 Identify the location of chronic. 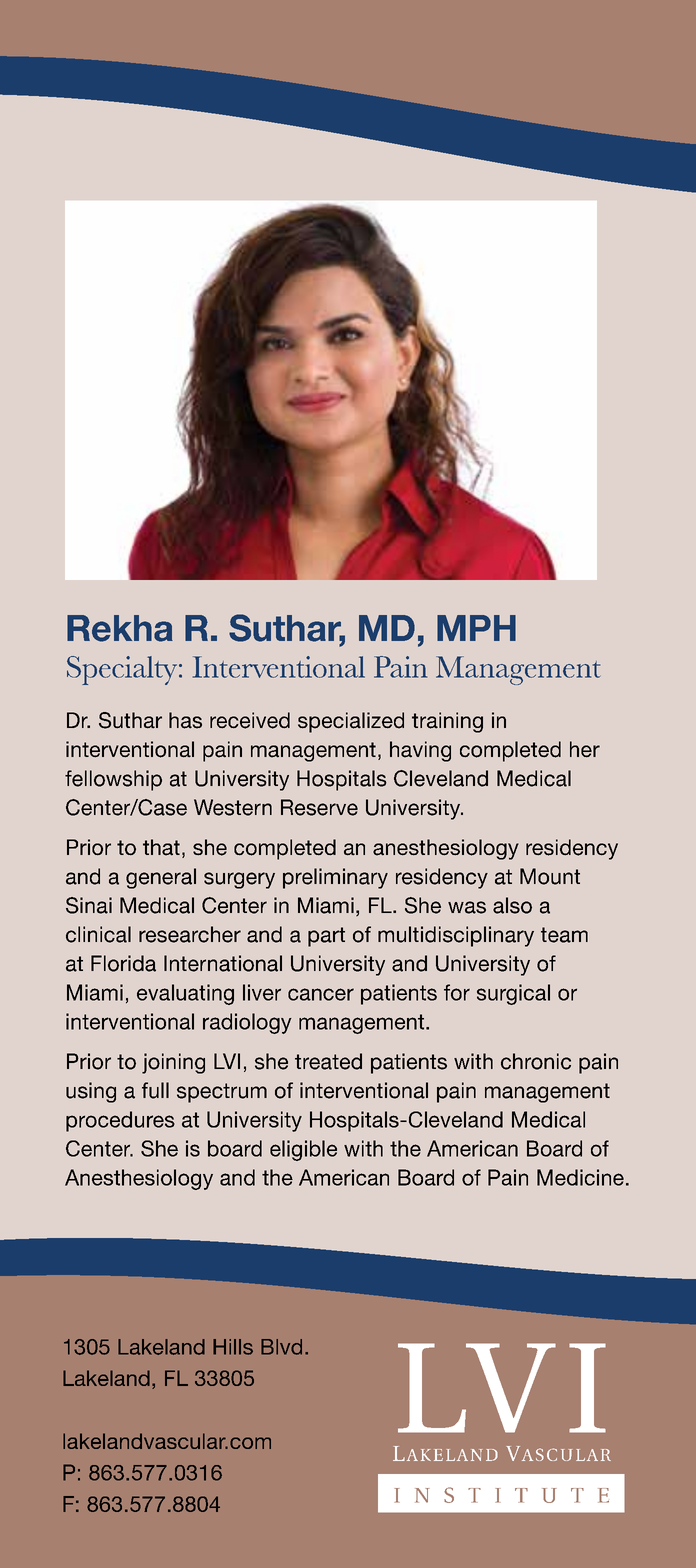
(536, 1061).
